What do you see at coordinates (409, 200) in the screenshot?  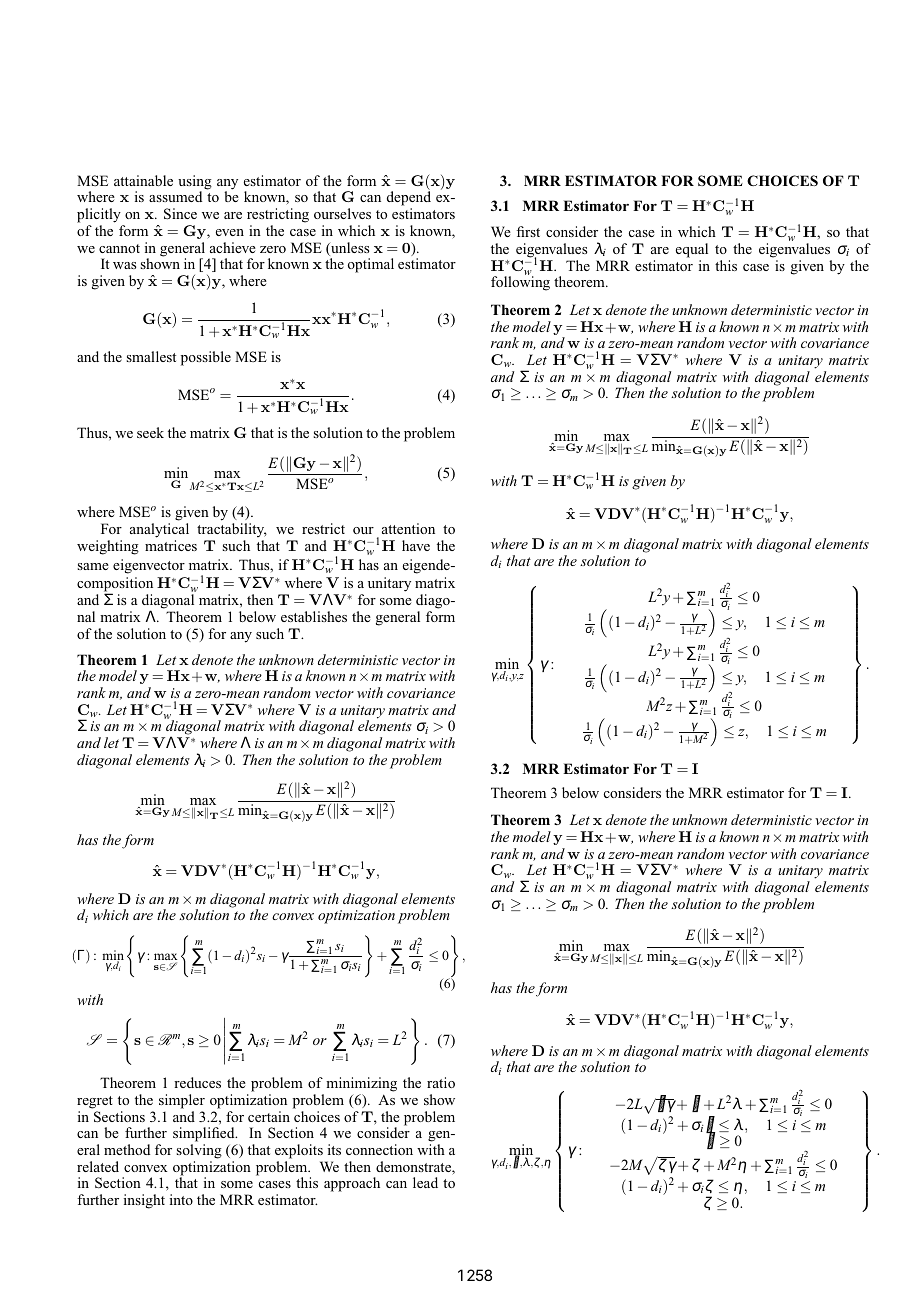 I see `depend` at bounding box center [409, 200].
